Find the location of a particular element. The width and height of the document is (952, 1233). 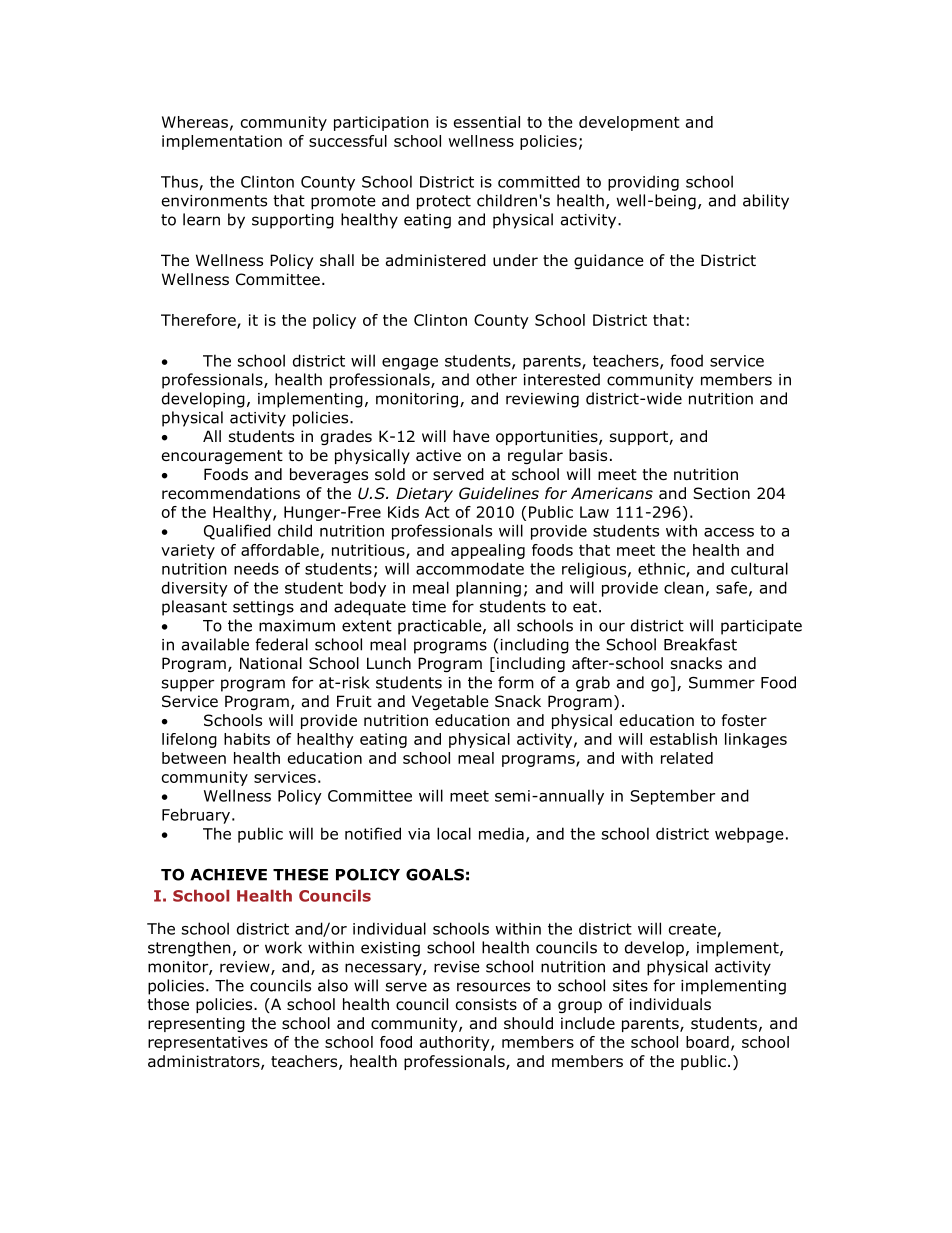

essential is located at coordinates (487, 122).
